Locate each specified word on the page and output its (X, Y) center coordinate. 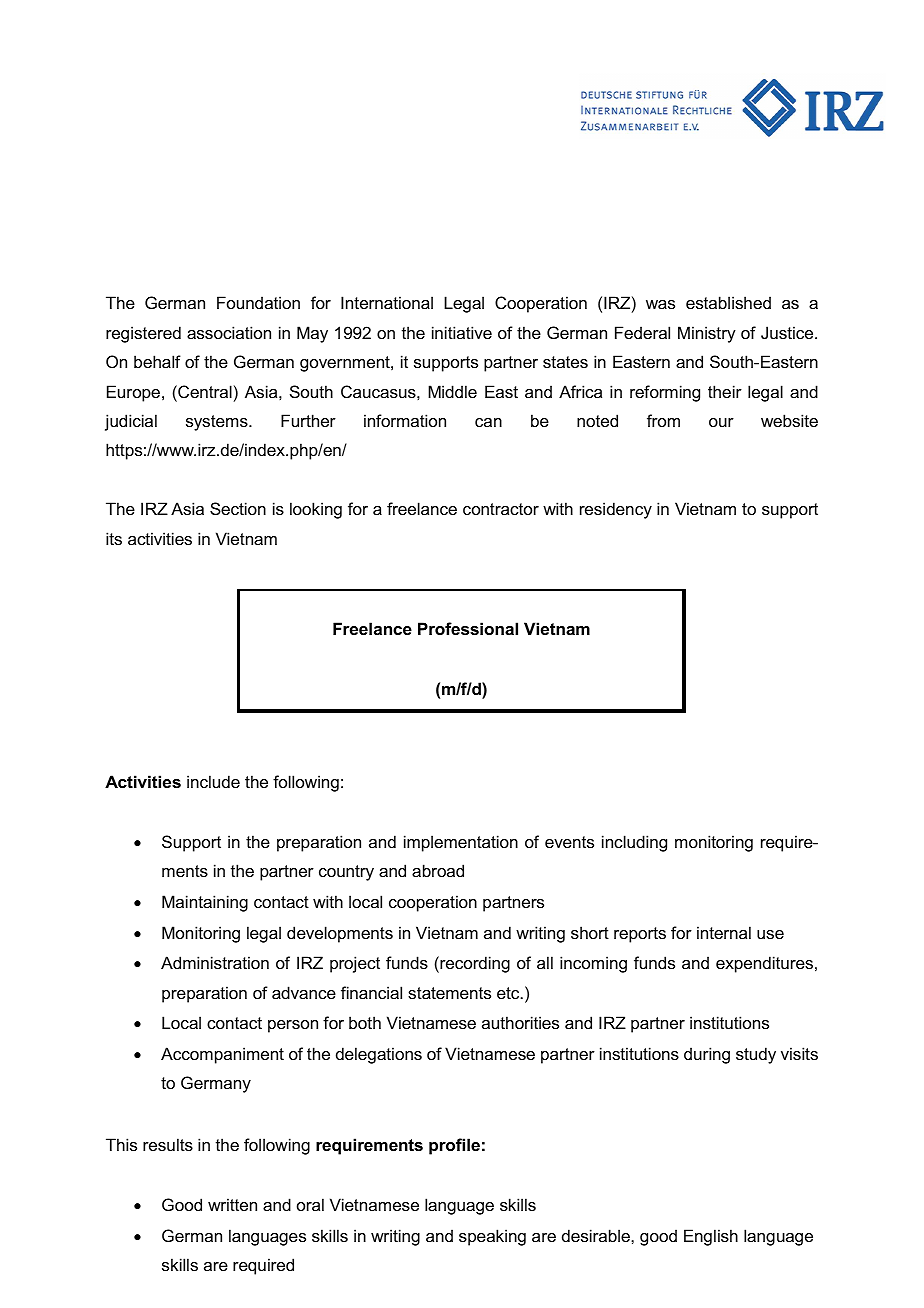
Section (238, 508)
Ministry (707, 334)
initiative (462, 332)
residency (616, 510)
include (213, 781)
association (229, 332)
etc (509, 993)
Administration (215, 962)
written (232, 1204)
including (634, 843)
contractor (501, 509)
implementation (461, 843)
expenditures (764, 964)
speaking (492, 1237)
